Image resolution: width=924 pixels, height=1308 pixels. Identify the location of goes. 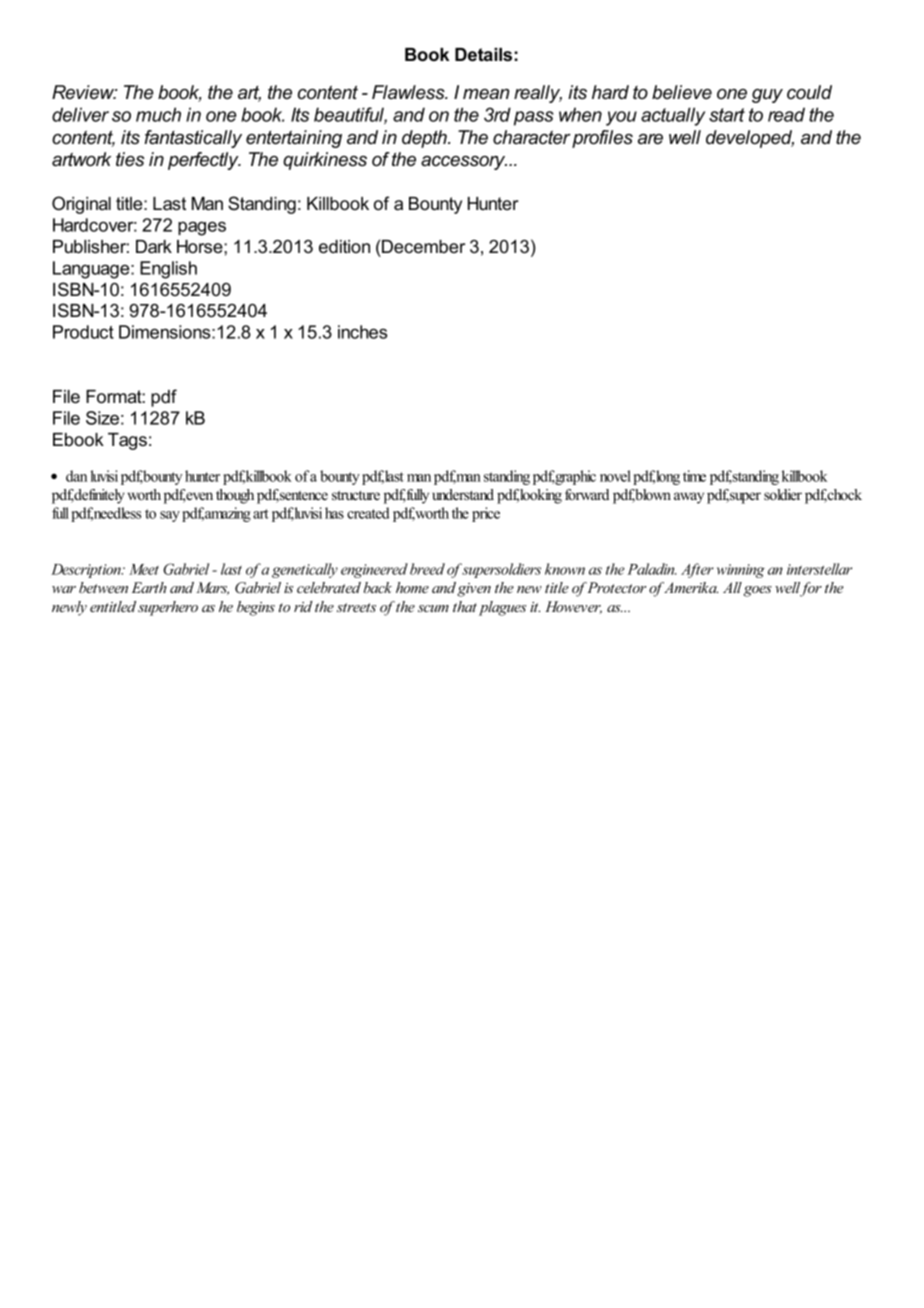
(757, 591).
